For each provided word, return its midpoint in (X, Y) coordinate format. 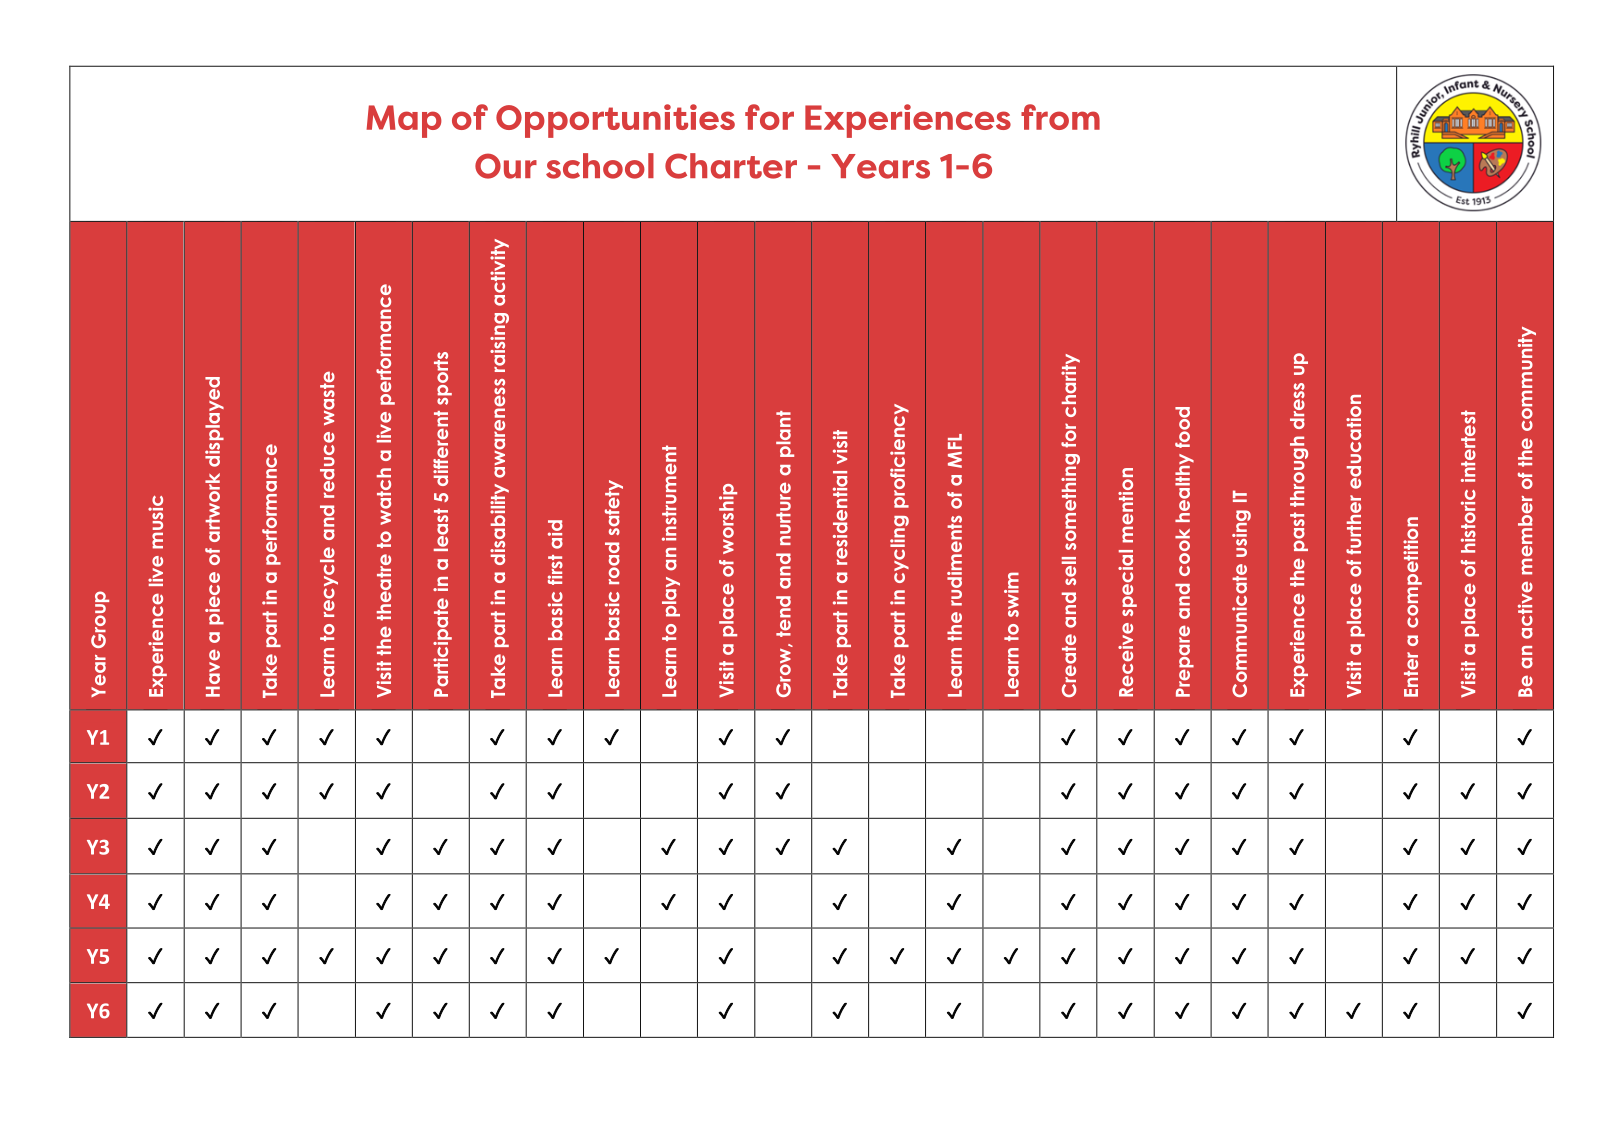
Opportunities (615, 121)
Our (506, 166)
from (1060, 117)
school (600, 166)
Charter (731, 166)
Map (404, 121)
